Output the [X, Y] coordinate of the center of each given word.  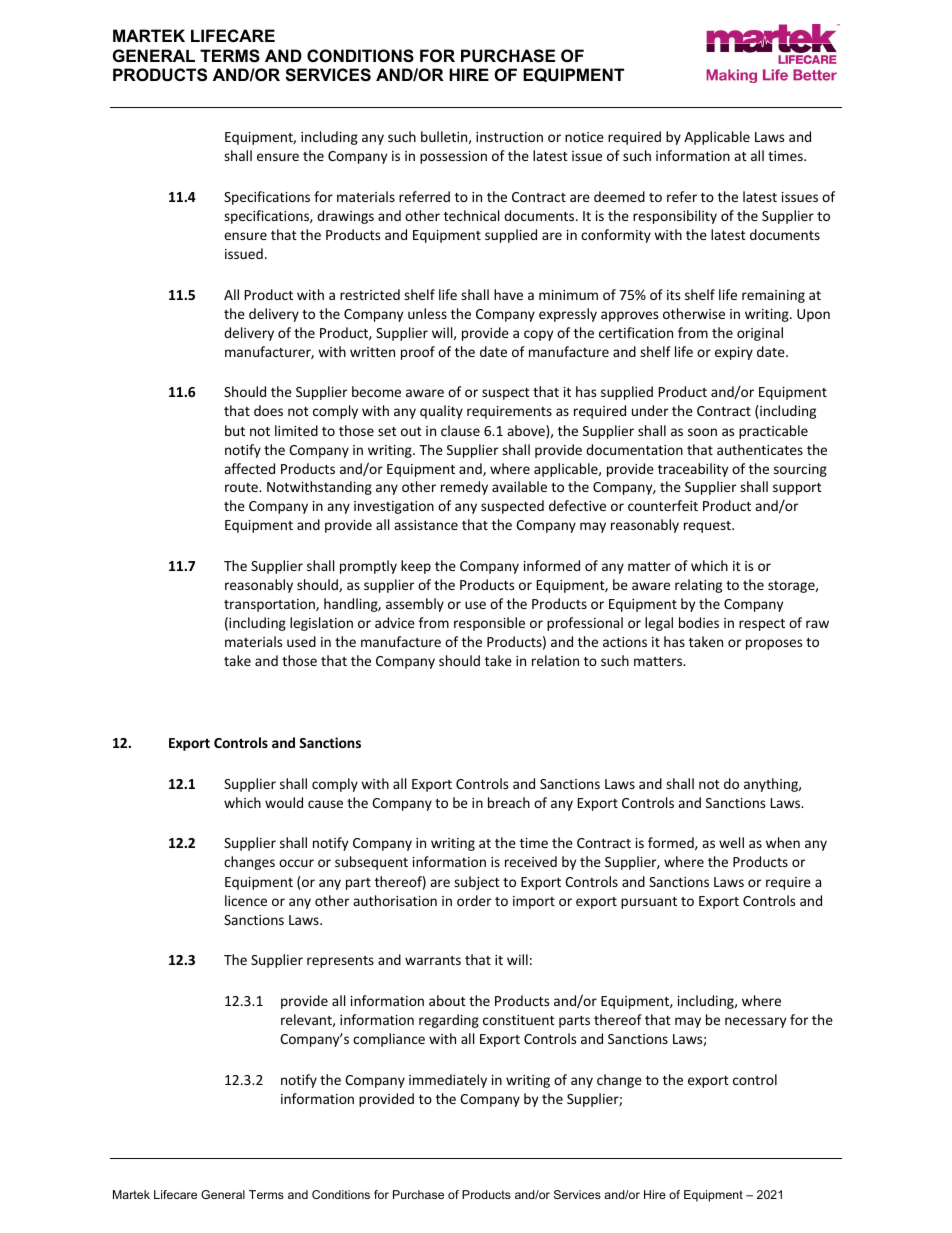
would [284, 802]
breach [509, 802]
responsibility [675, 217]
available [519, 486]
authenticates [760, 449]
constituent [519, 1020]
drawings [345, 217]
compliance [389, 1040]
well [731, 842]
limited [296, 430]
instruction [509, 137]
